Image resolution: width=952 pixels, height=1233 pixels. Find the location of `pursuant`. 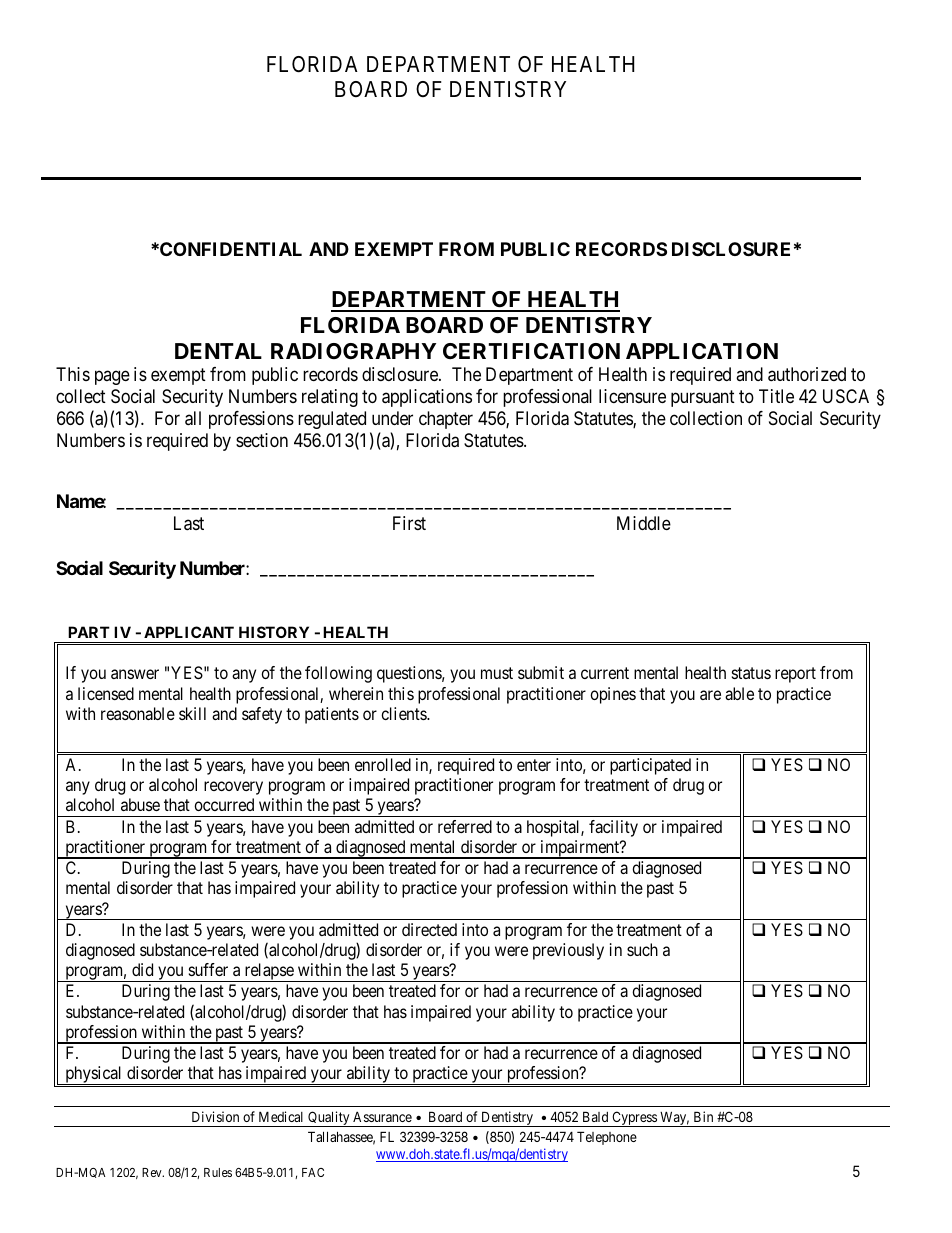

pursuant is located at coordinates (703, 398).
